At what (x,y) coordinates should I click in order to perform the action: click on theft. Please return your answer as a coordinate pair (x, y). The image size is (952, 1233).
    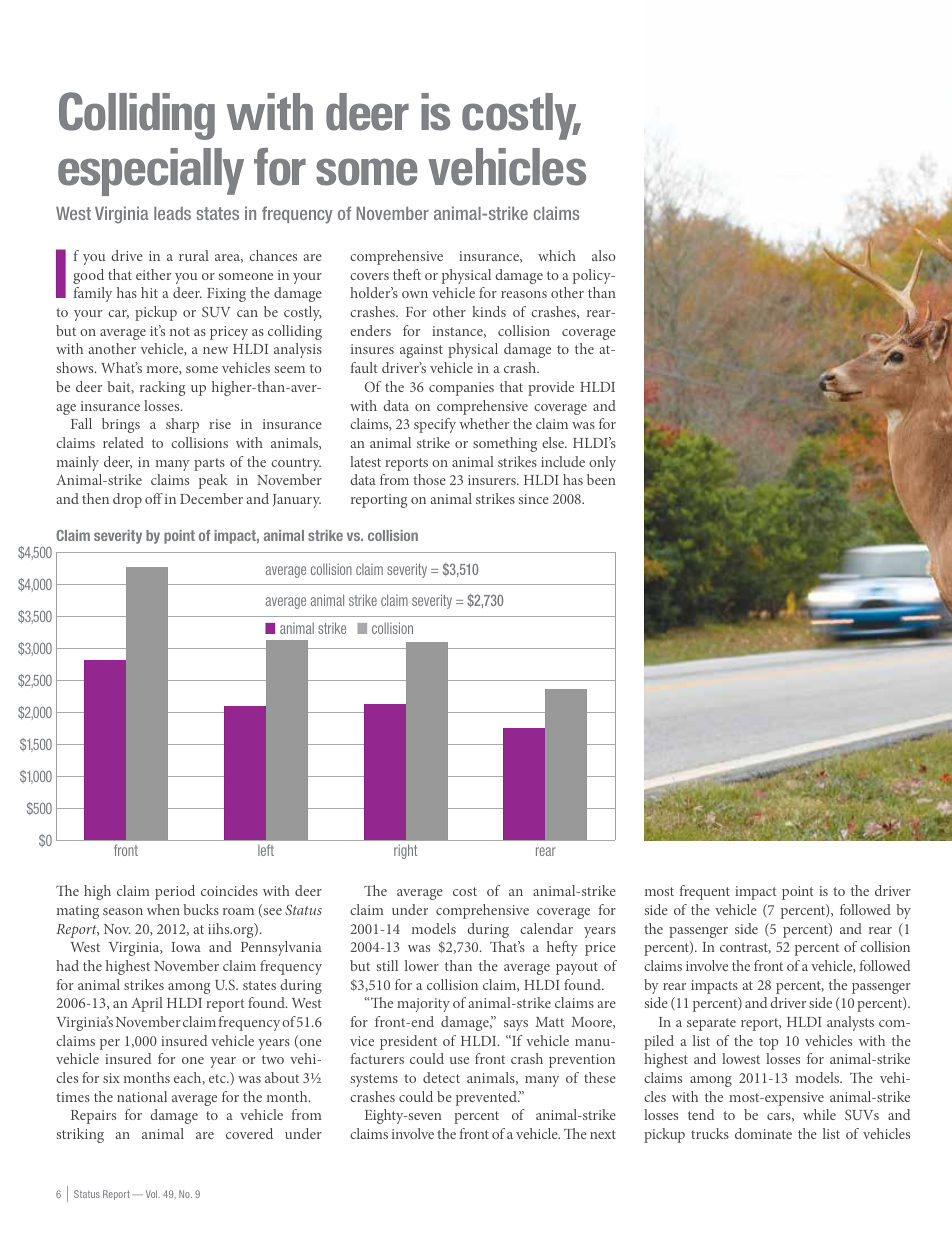
    Looking at the image, I should click on (407, 274).
